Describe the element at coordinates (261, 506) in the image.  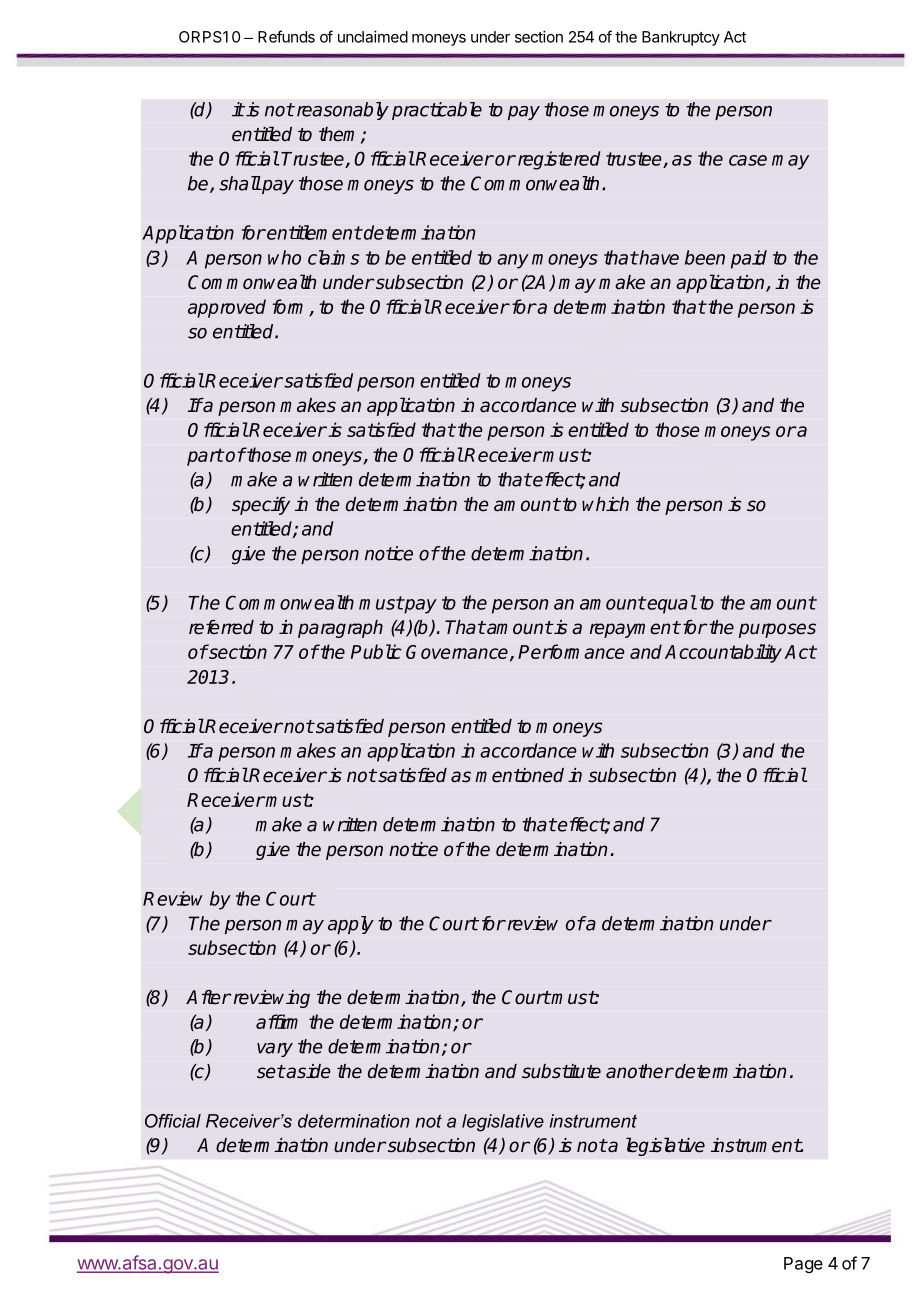
I see `specify` at that location.
